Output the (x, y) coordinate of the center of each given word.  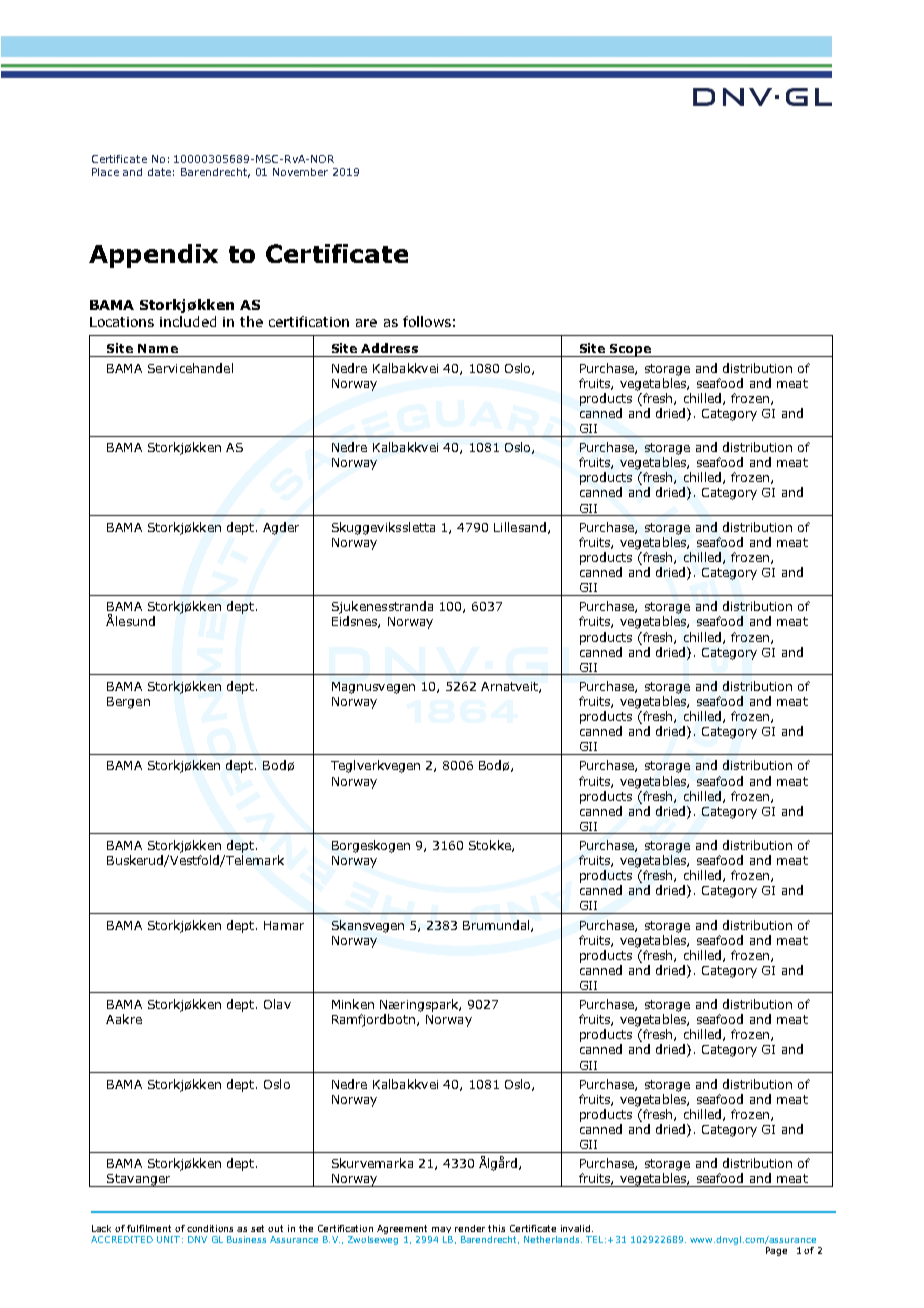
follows (427, 321)
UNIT (168, 1239)
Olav (277, 1004)
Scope (630, 350)
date (159, 172)
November (300, 172)
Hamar (284, 925)
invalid (577, 1228)
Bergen (128, 703)
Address (389, 348)
